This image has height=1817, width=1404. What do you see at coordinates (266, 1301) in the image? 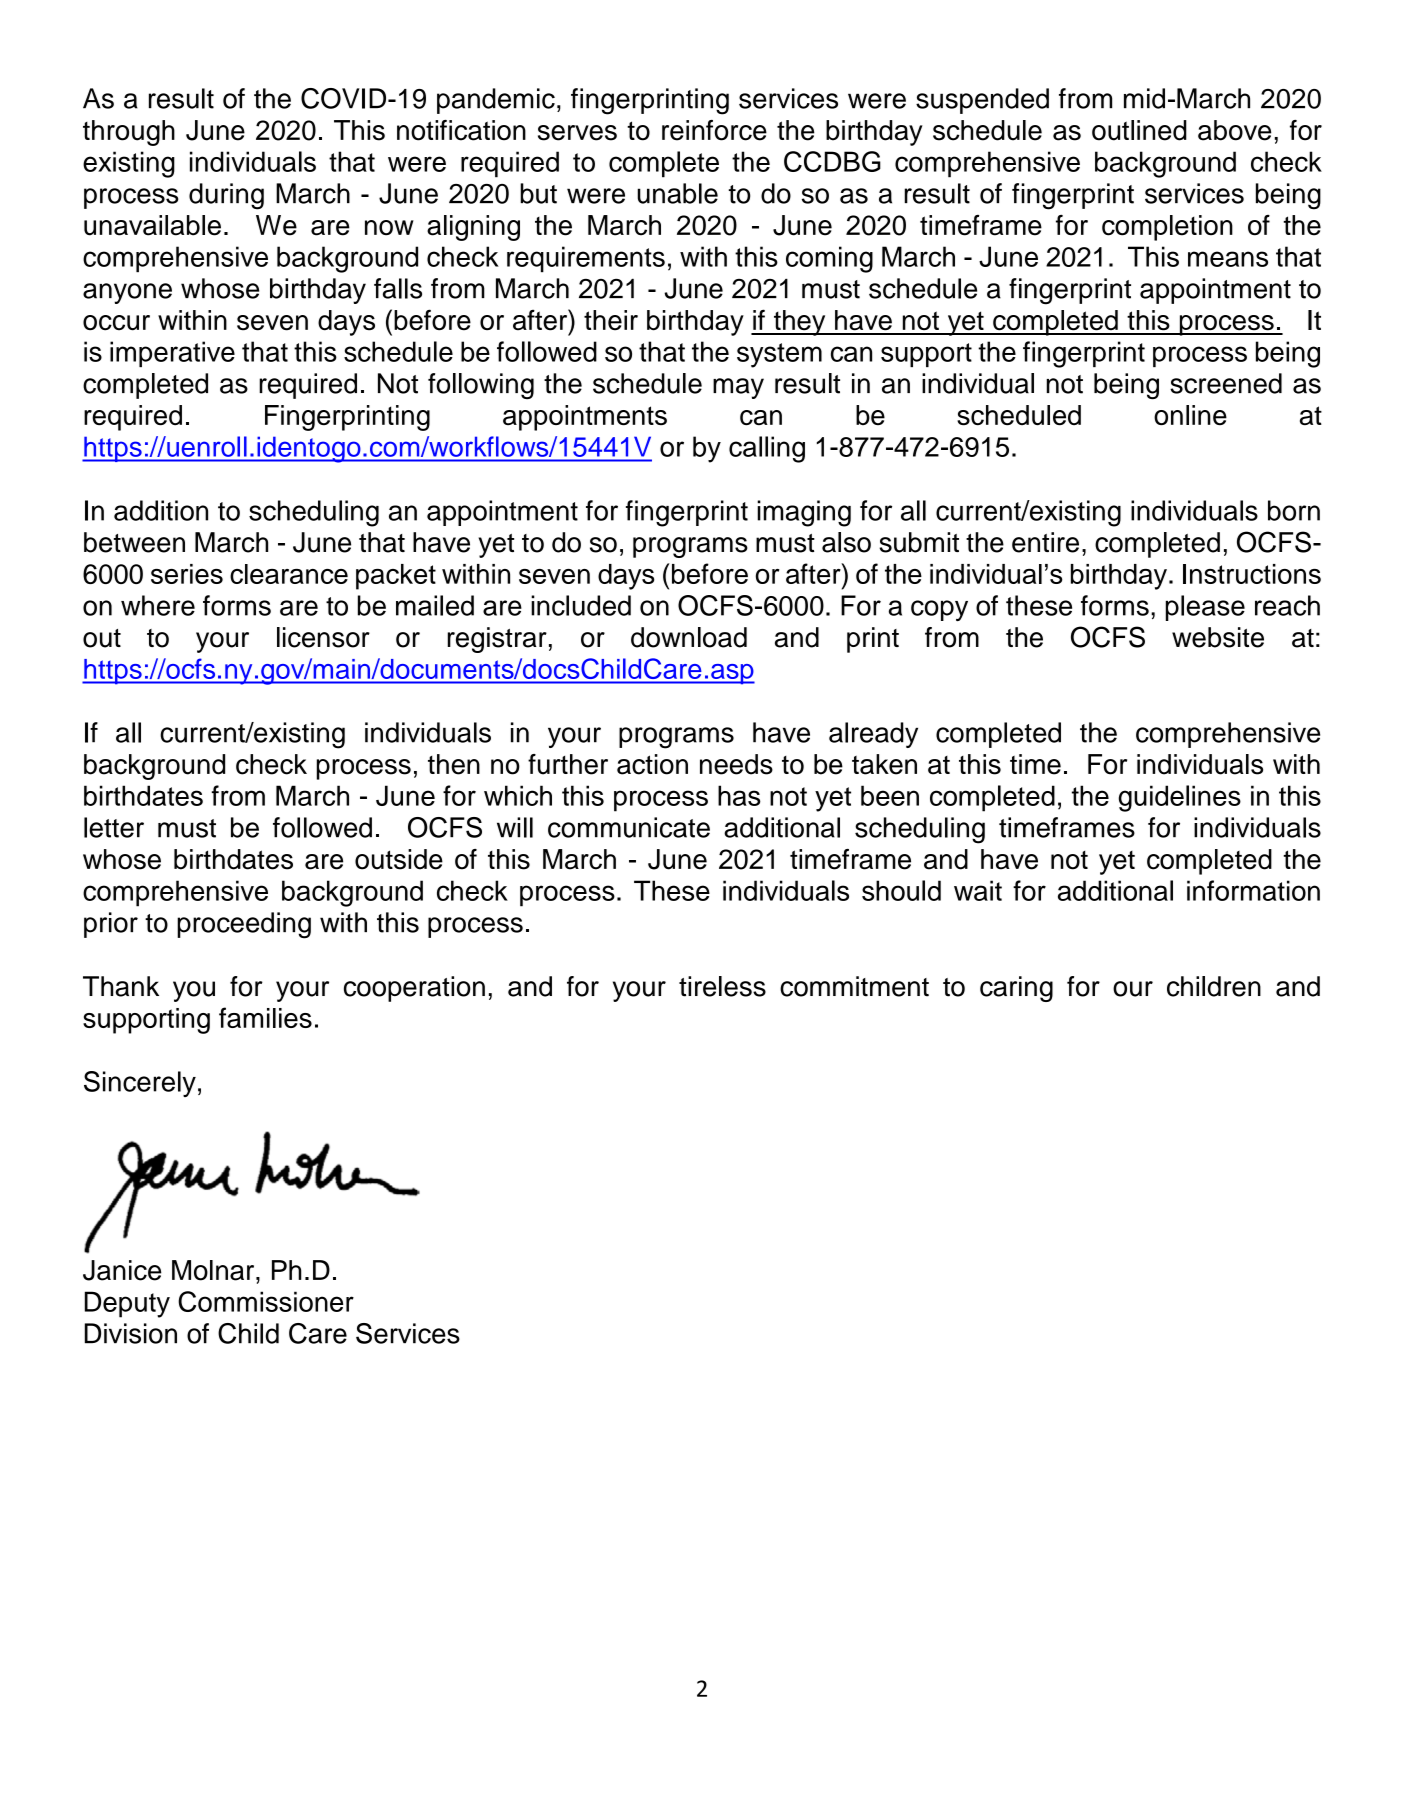
I see `Commissioner` at bounding box center [266, 1301].
